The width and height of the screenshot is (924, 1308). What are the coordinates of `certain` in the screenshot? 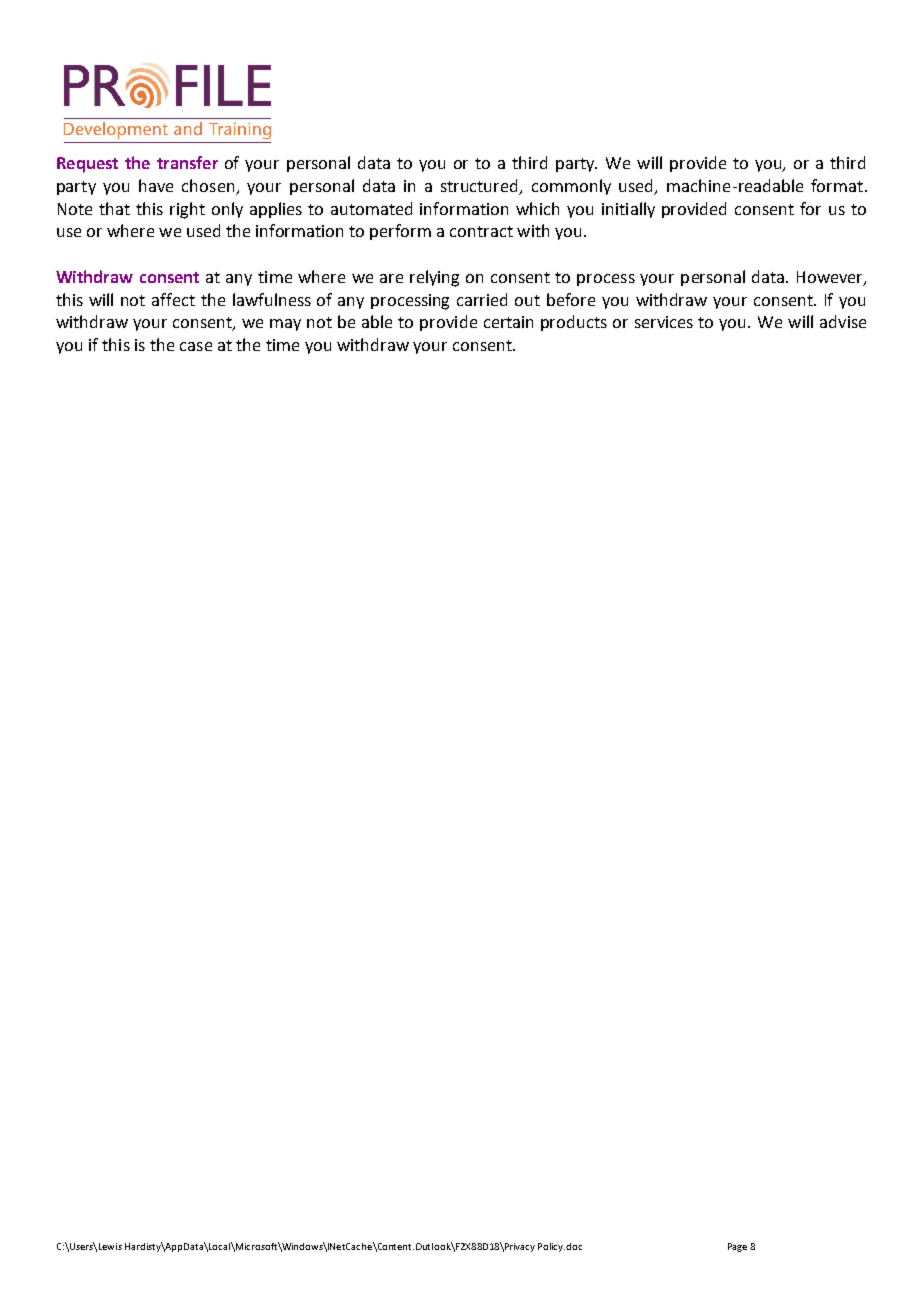 It's located at (508, 322).
